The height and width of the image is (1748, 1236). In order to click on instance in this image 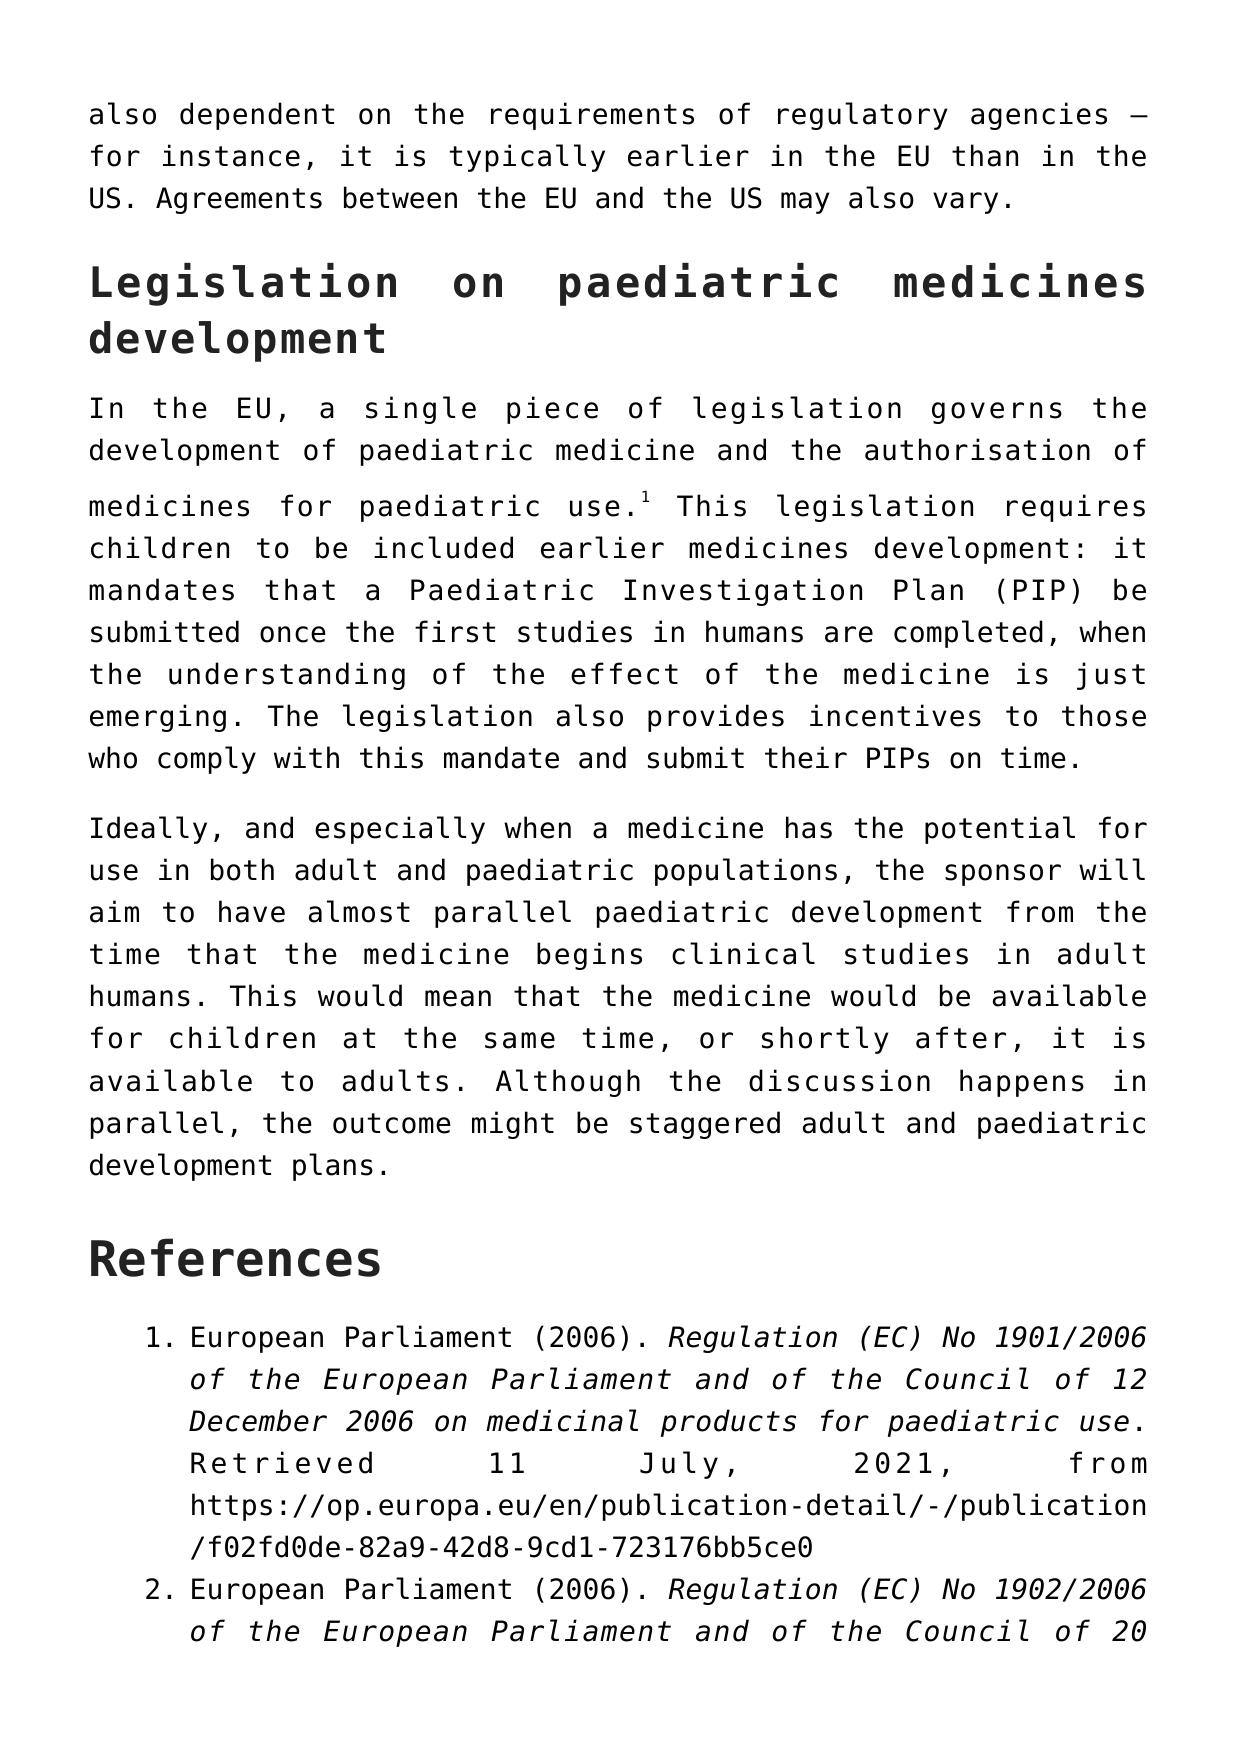, I will do `click(231, 155)`.
